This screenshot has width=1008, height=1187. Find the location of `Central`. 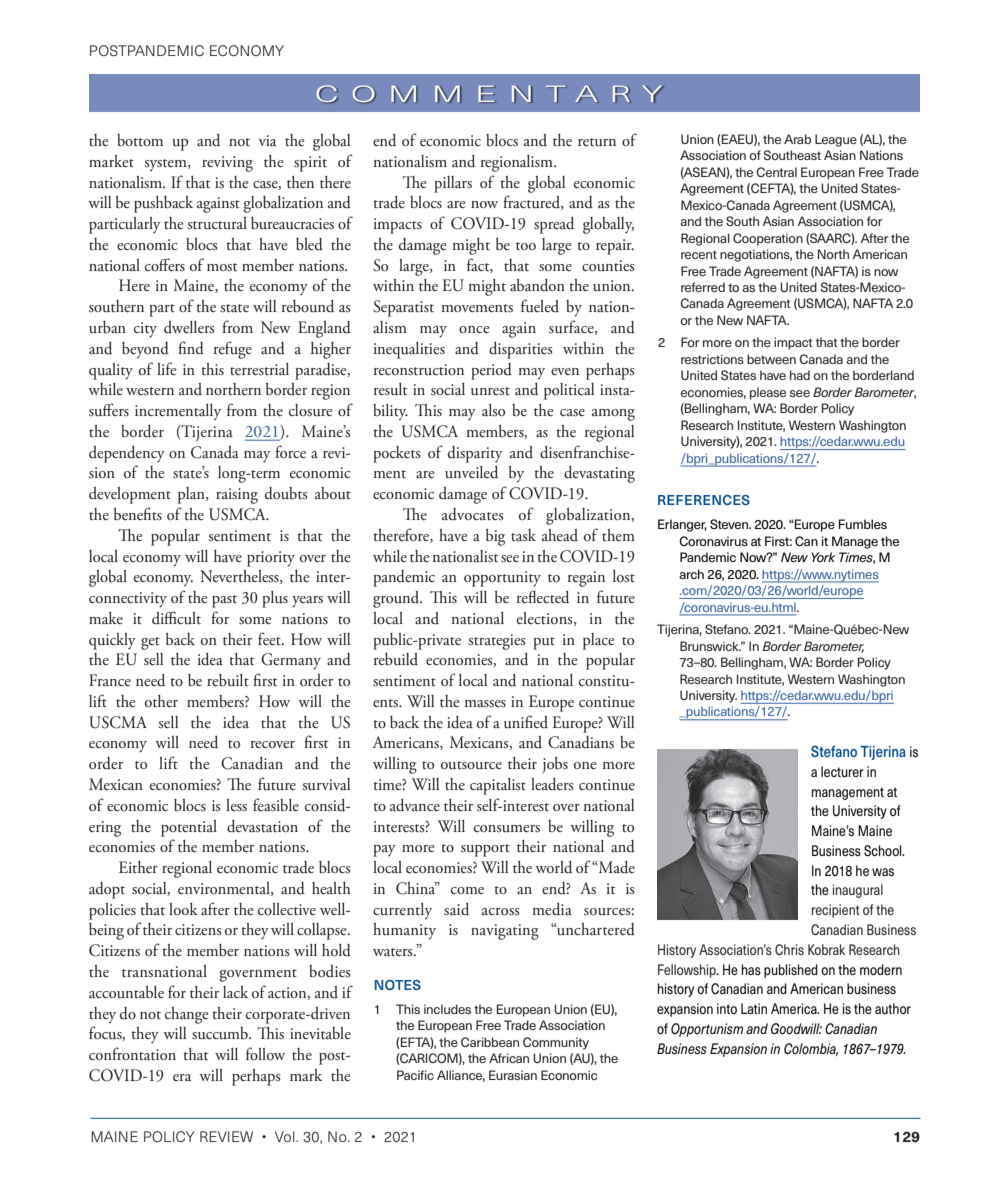

Central is located at coordinates (777, 172).
